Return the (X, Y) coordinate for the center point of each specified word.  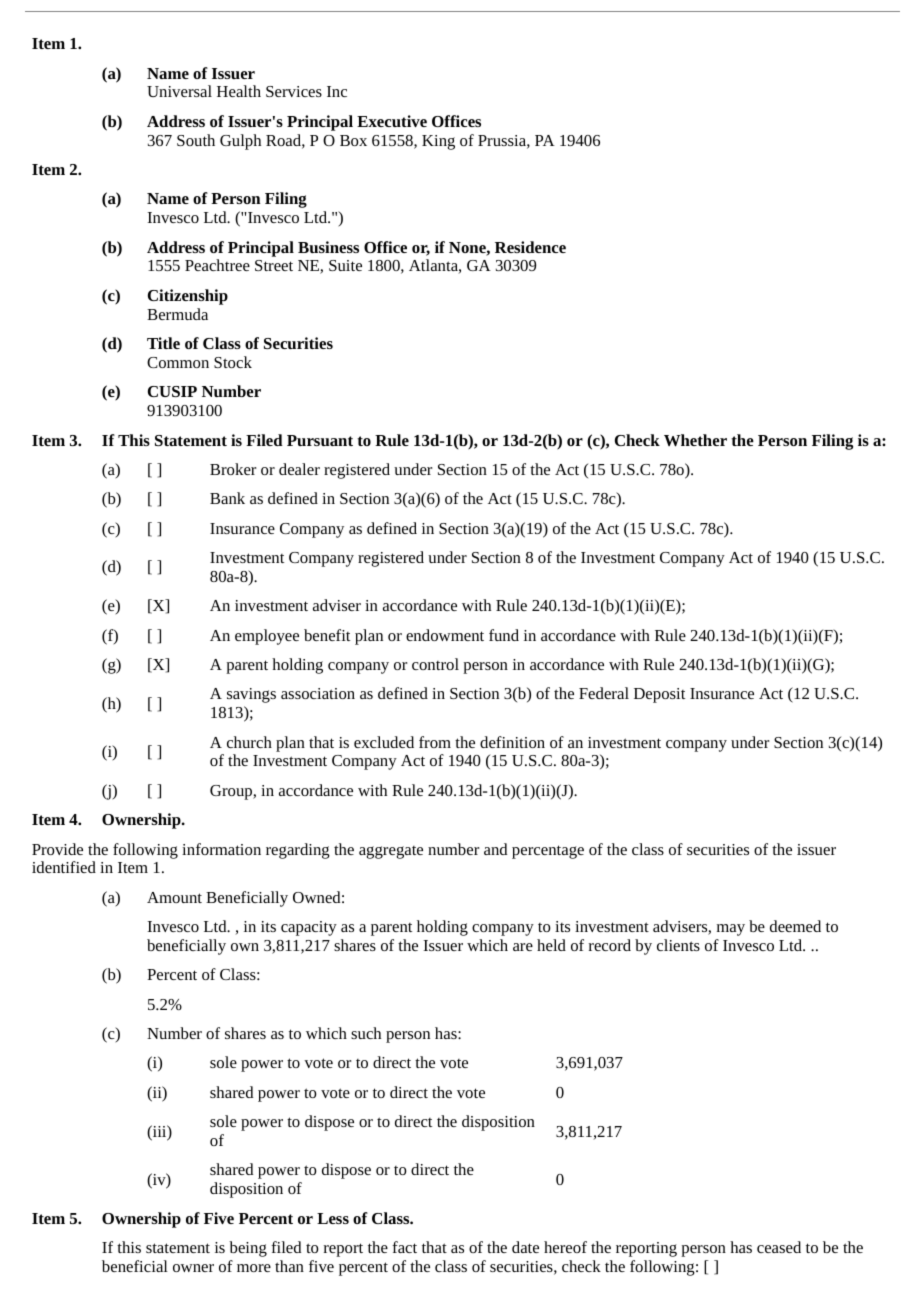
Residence (530, 247)
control (435, 664)
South (196, 140)
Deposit (659, 695)
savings (251, 695)
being (248, 1249)
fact (404, 1247)
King (438, 142)
